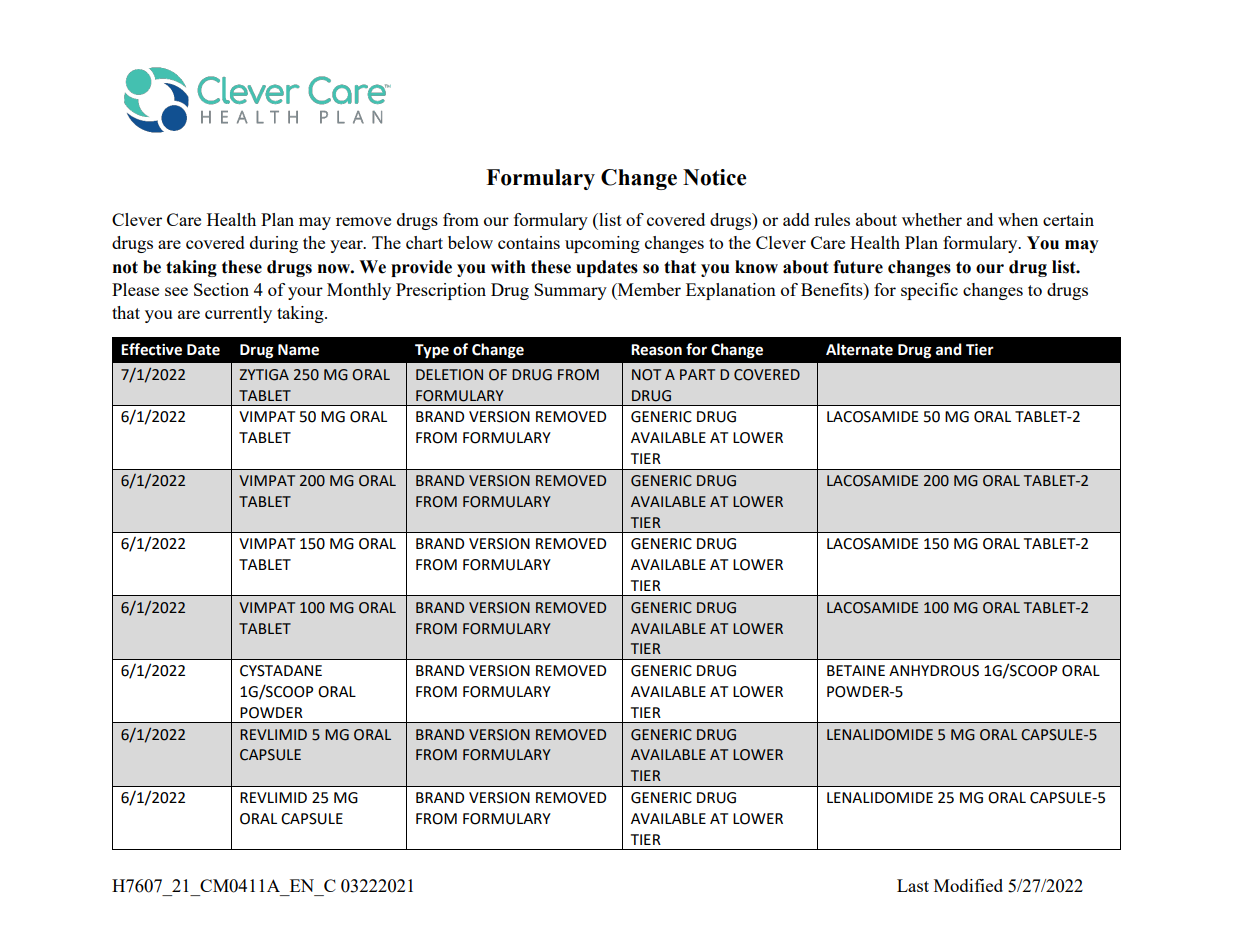 The image size is (1233, 952). I want to click on upcoming, so click(602, 244).
